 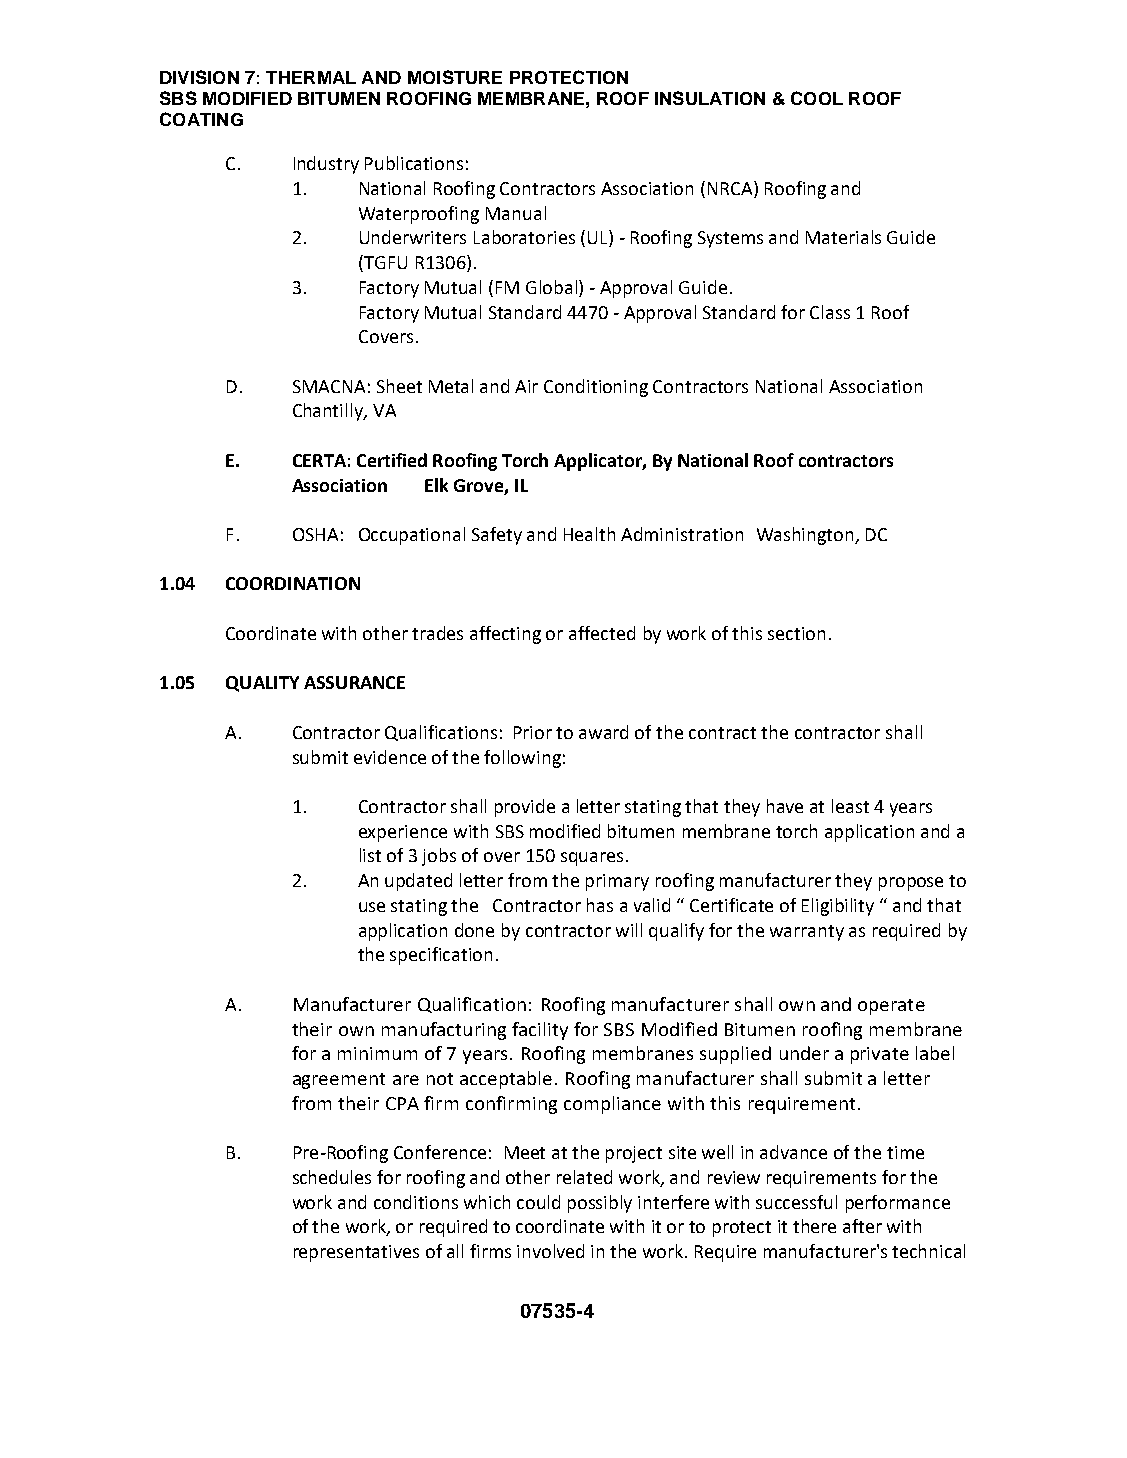 What do you see at coordinates (332, 1177) in the document?
I see `schedules` at bounding box center [332, 1177].
